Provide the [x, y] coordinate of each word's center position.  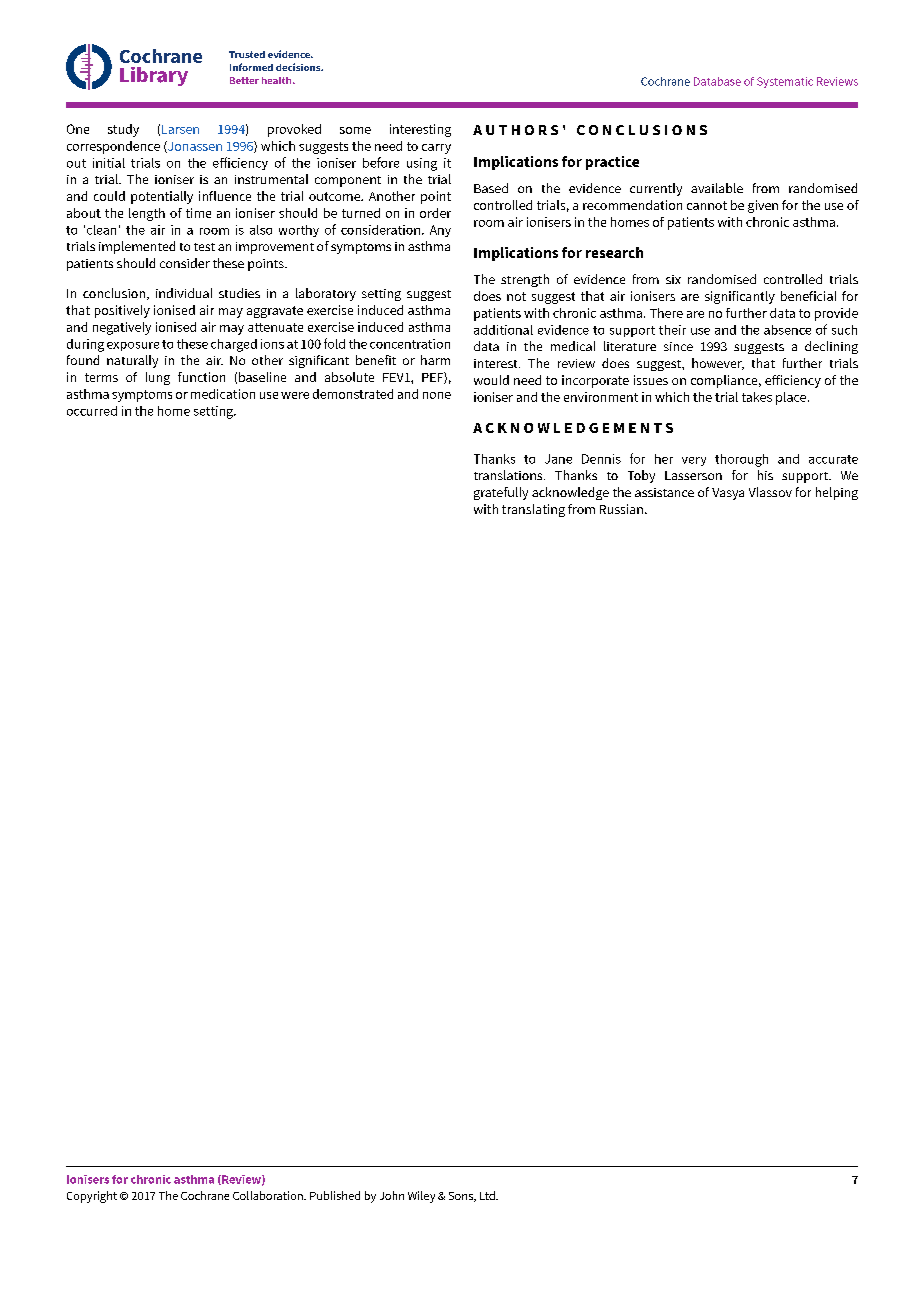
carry [436, 149]
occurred [92, 411]
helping [837, 493]
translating [533, 510]
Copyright [92, 1197]
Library [154, 76]
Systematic [785, 82]
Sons [462, 1197]
